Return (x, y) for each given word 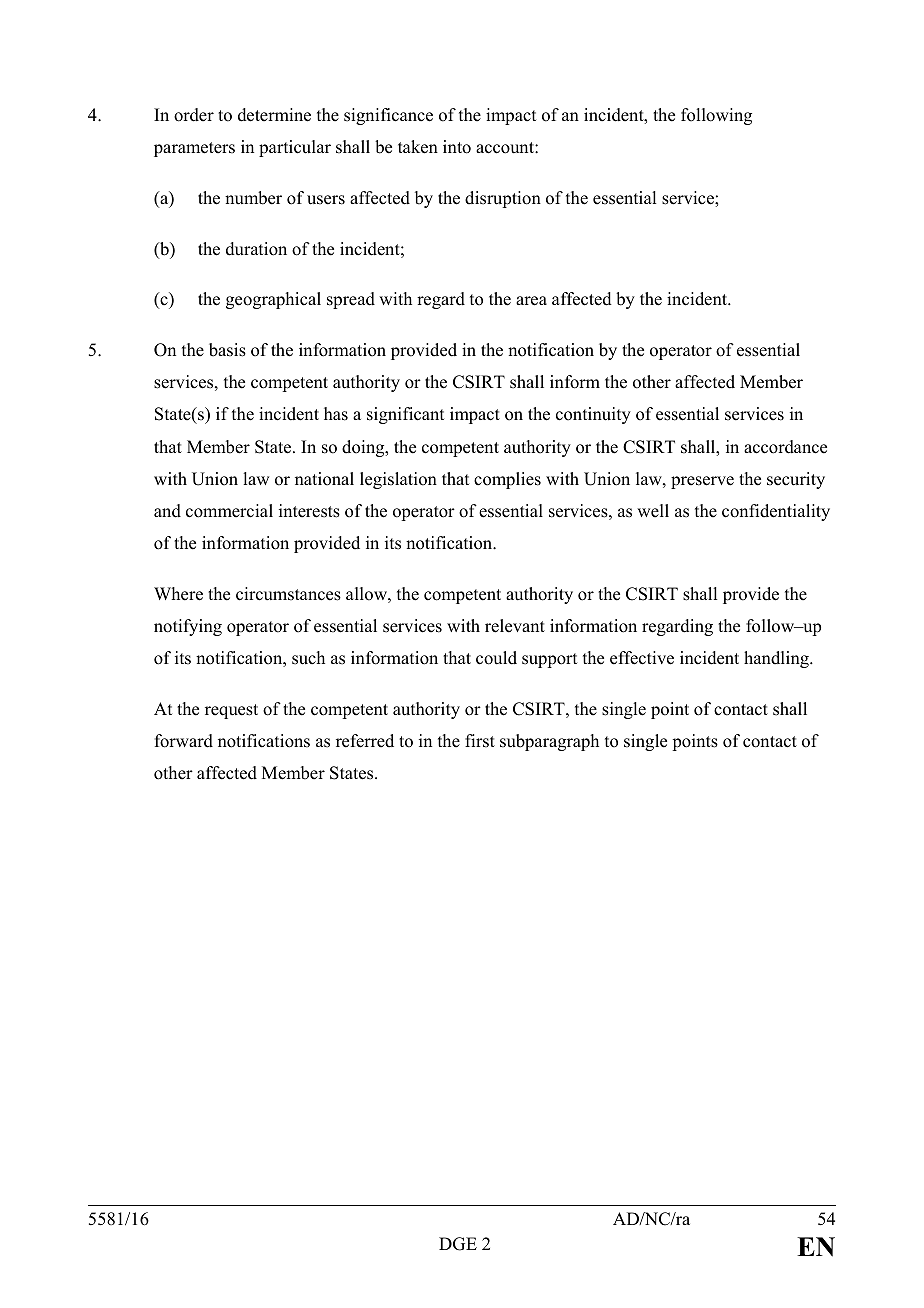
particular (295, 148)
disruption (503, 199)
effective (642, 658)
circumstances (288, 594)
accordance (785, 447)
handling (777, 659)
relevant (515, 626)
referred (365, 741)
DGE (458, 1244)
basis (227, 350)
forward (184, 741)
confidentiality (776, 512)
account (506, 148)
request (231, 711)
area (531, 301)
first (480, 741)
